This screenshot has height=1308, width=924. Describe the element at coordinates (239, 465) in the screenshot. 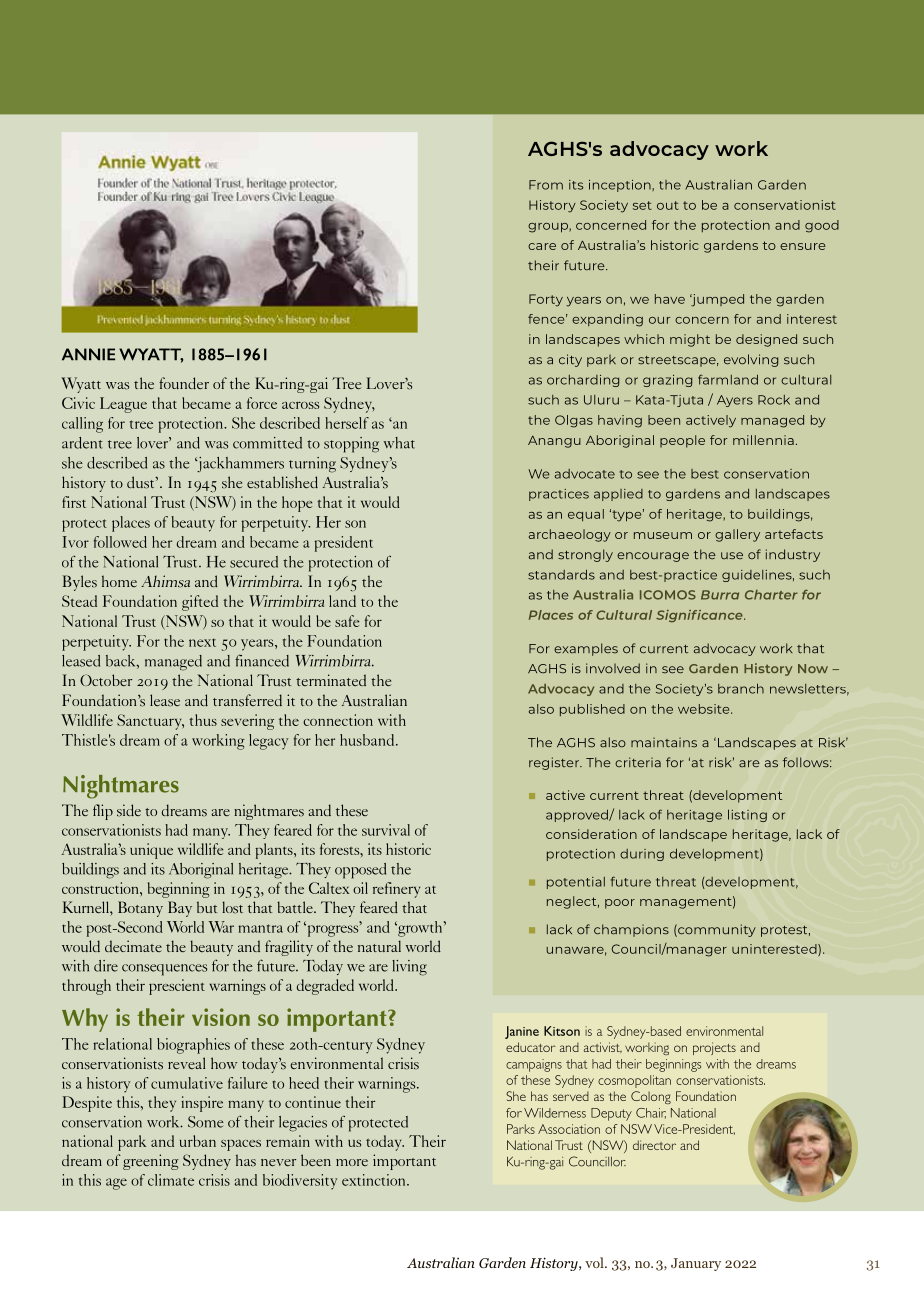

I see `jackhammers` at that location.
